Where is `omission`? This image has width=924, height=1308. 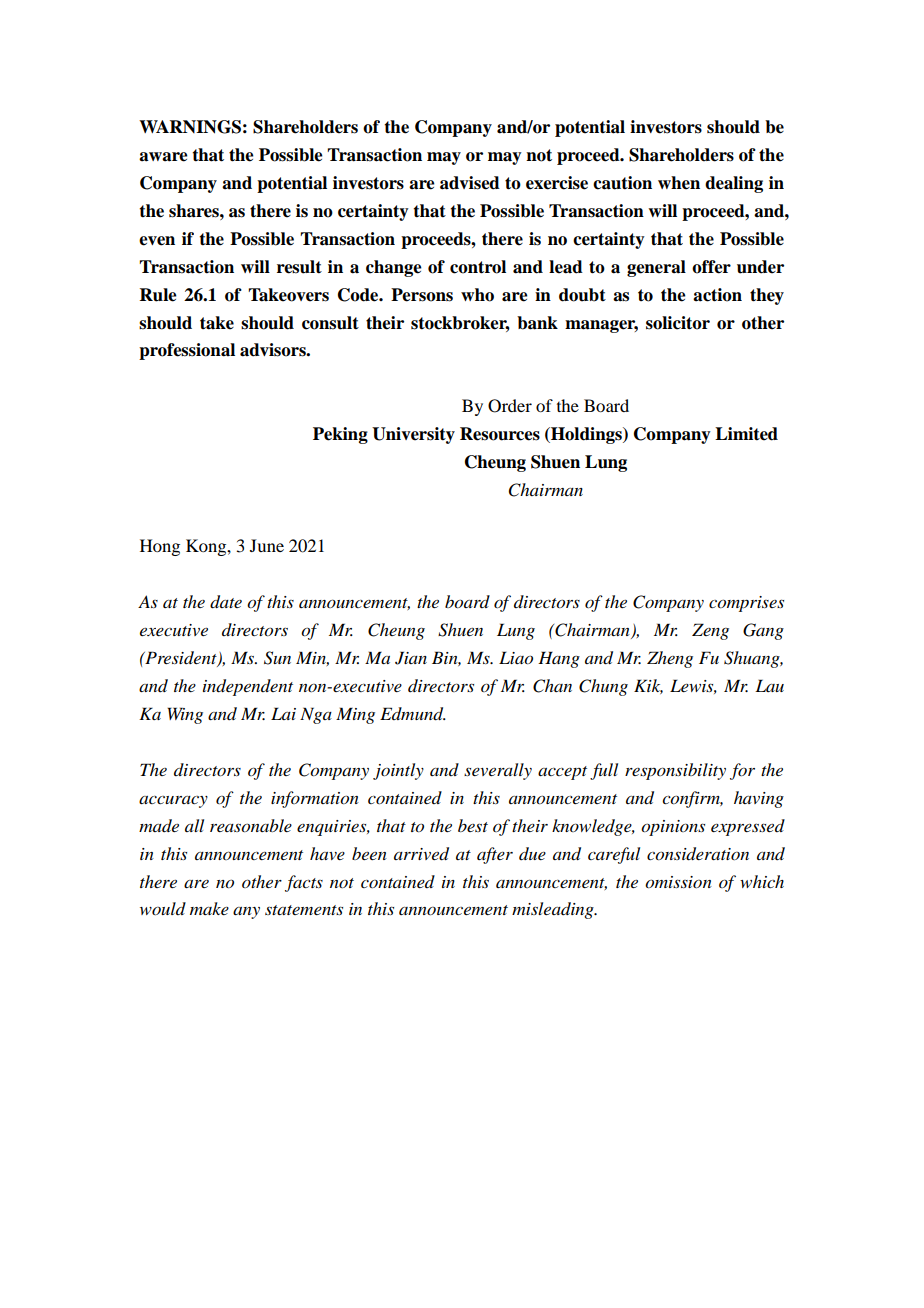 omission is located at coordinates (678, 882).
